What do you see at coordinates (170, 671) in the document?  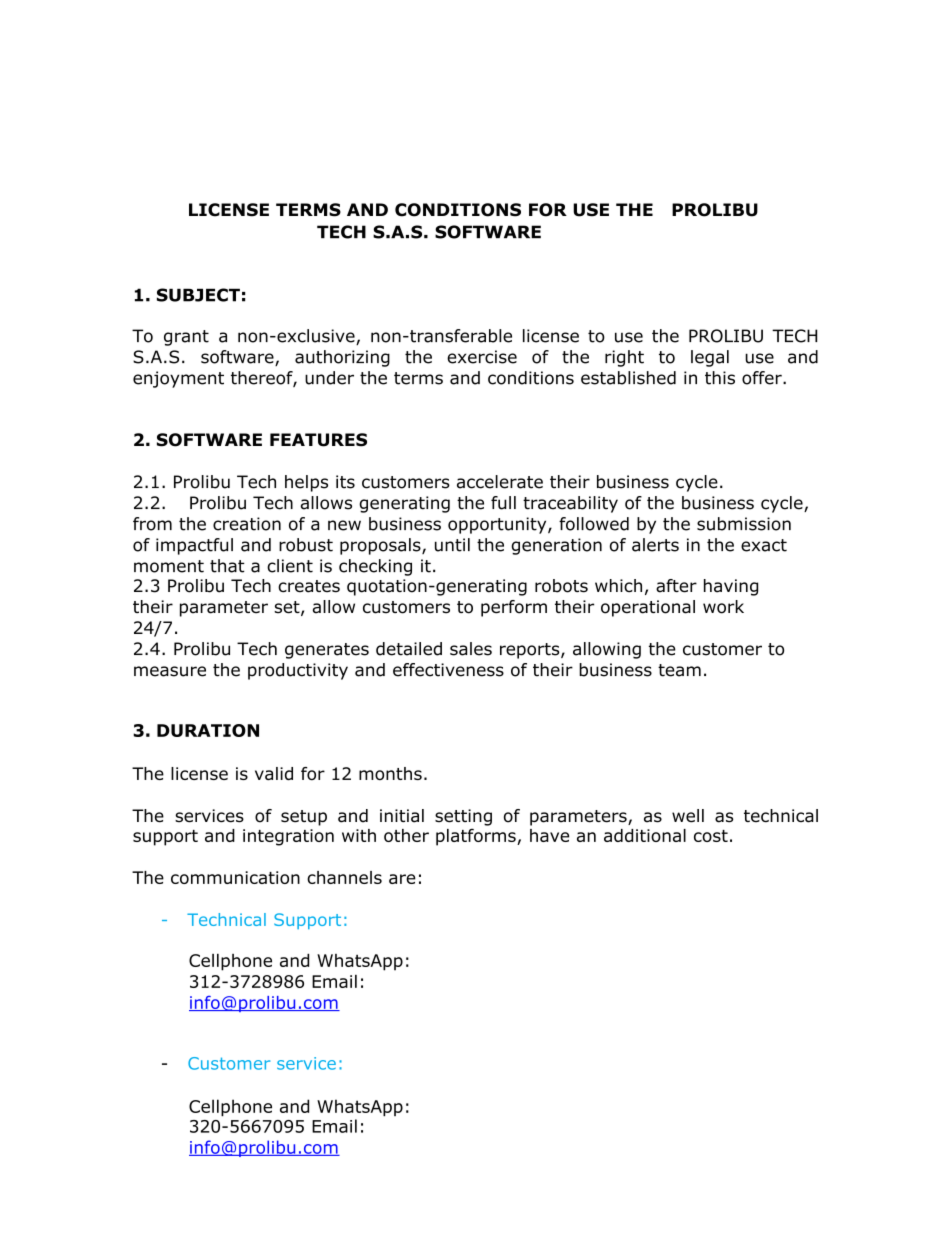 I see `measure` at bounding box center [170, 671].
